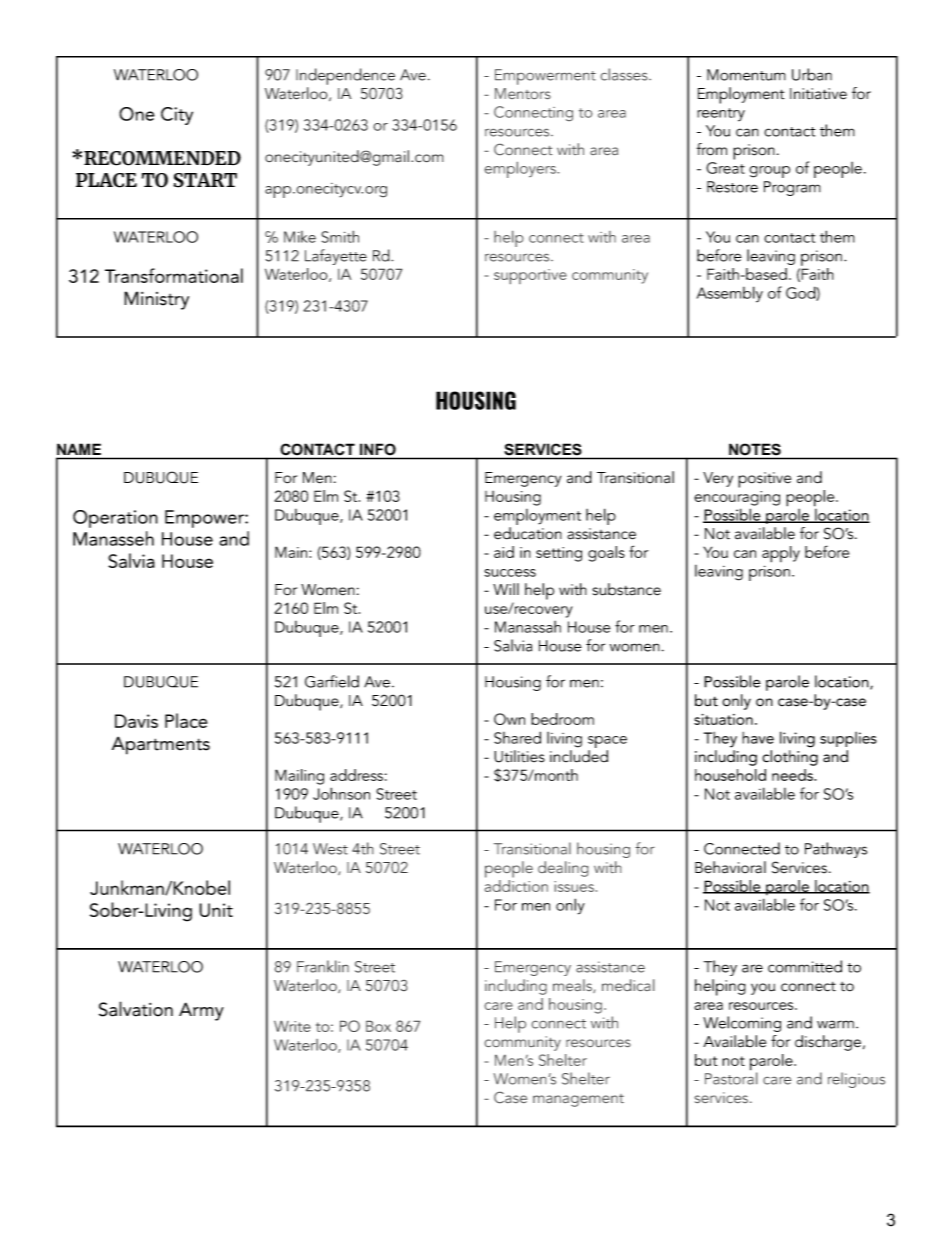  What do you see at coordinates (162, 158) in the image?
I see `RECOMMENDED` at bounding box center [162, 158].
